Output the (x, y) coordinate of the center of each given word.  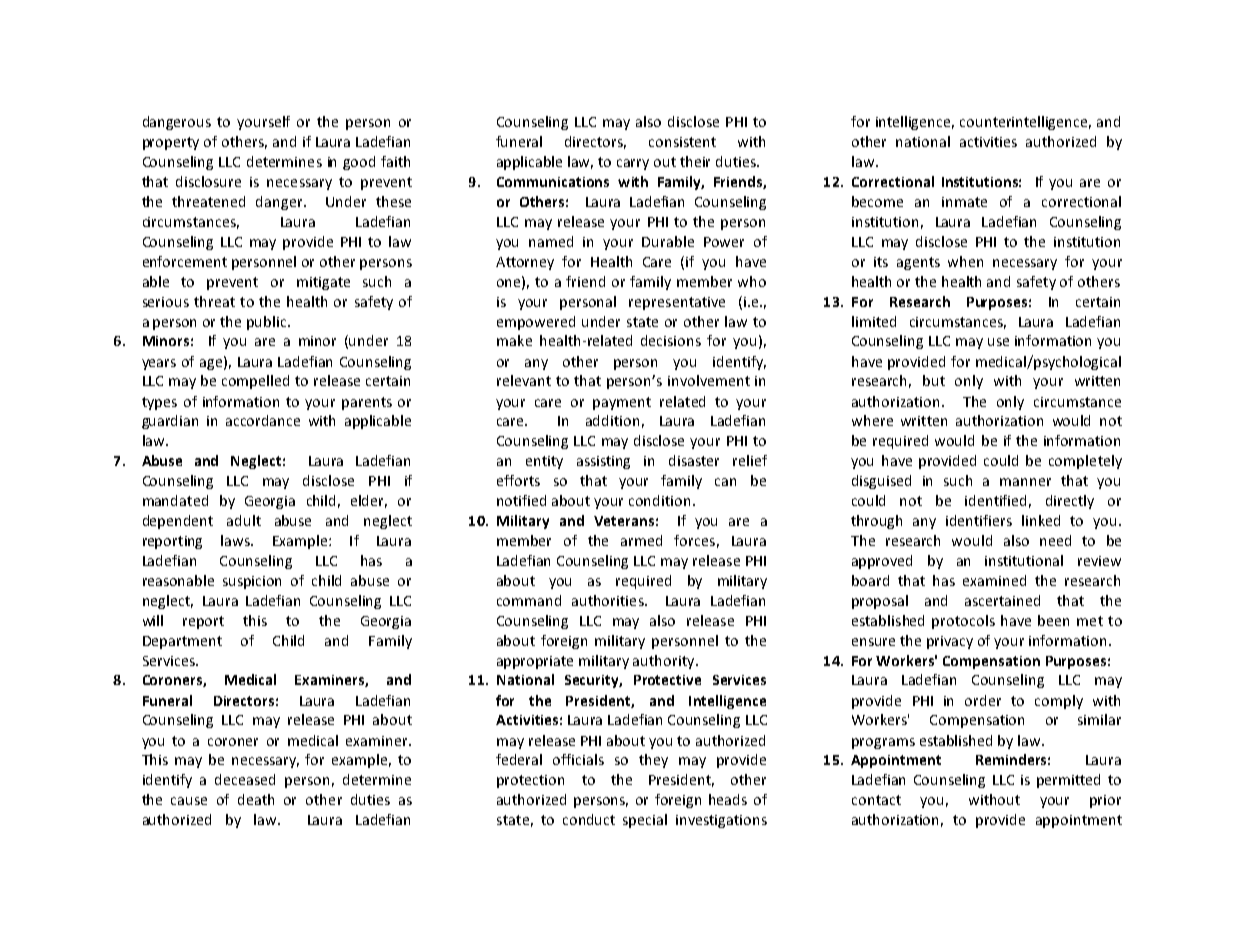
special (645, 821)
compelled (255, 382)
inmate (964, 202)
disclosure (208, 181)
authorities (609, 600)
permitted (1068, 781)
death (256, 799)
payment (622, 403)
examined (994, 580)
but (934, 380)
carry (633, 164)
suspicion (252, 582)
